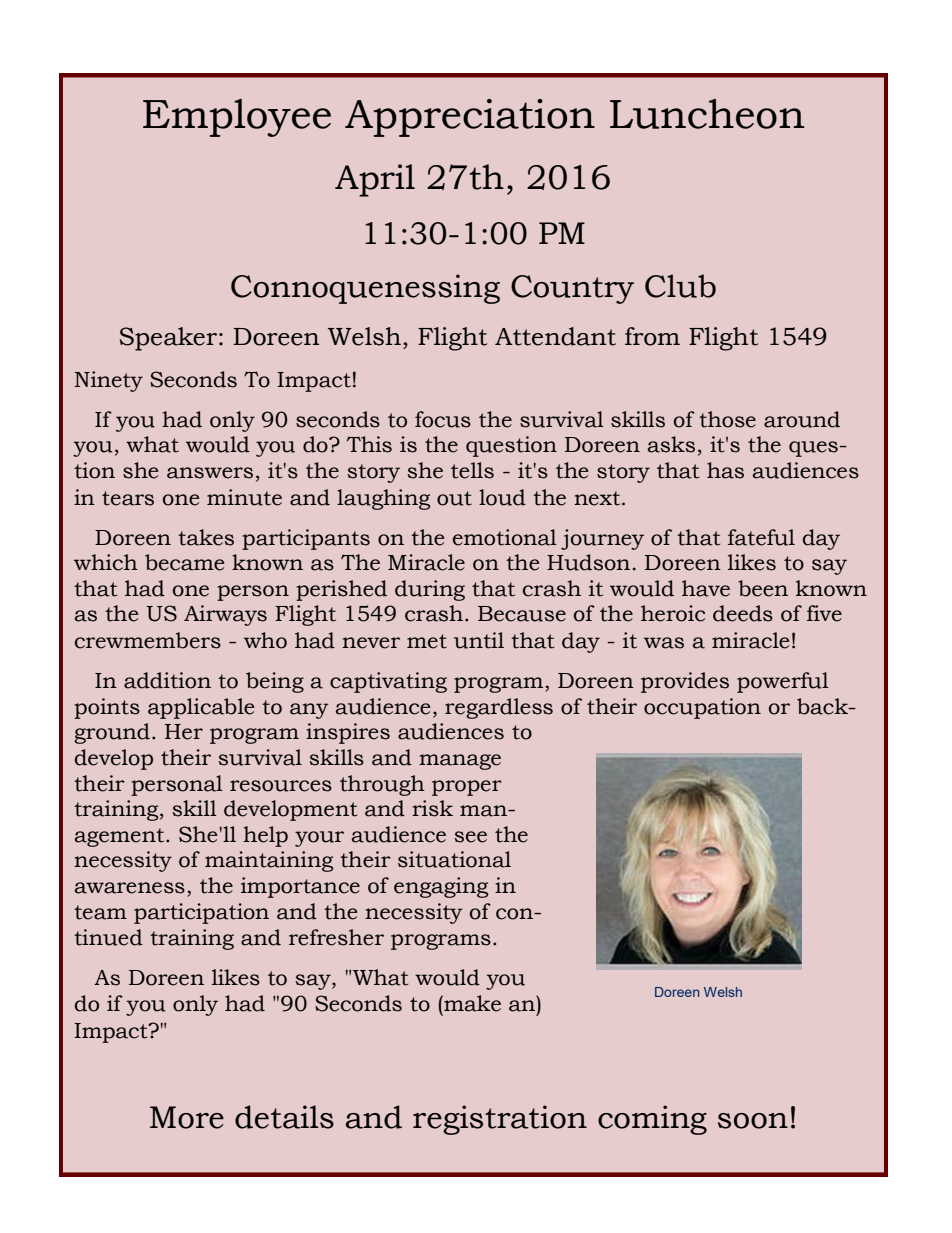  What do you see at coordinates (375, 180) in the screenshot?
I see `April` at bounding box center [375, 180].
